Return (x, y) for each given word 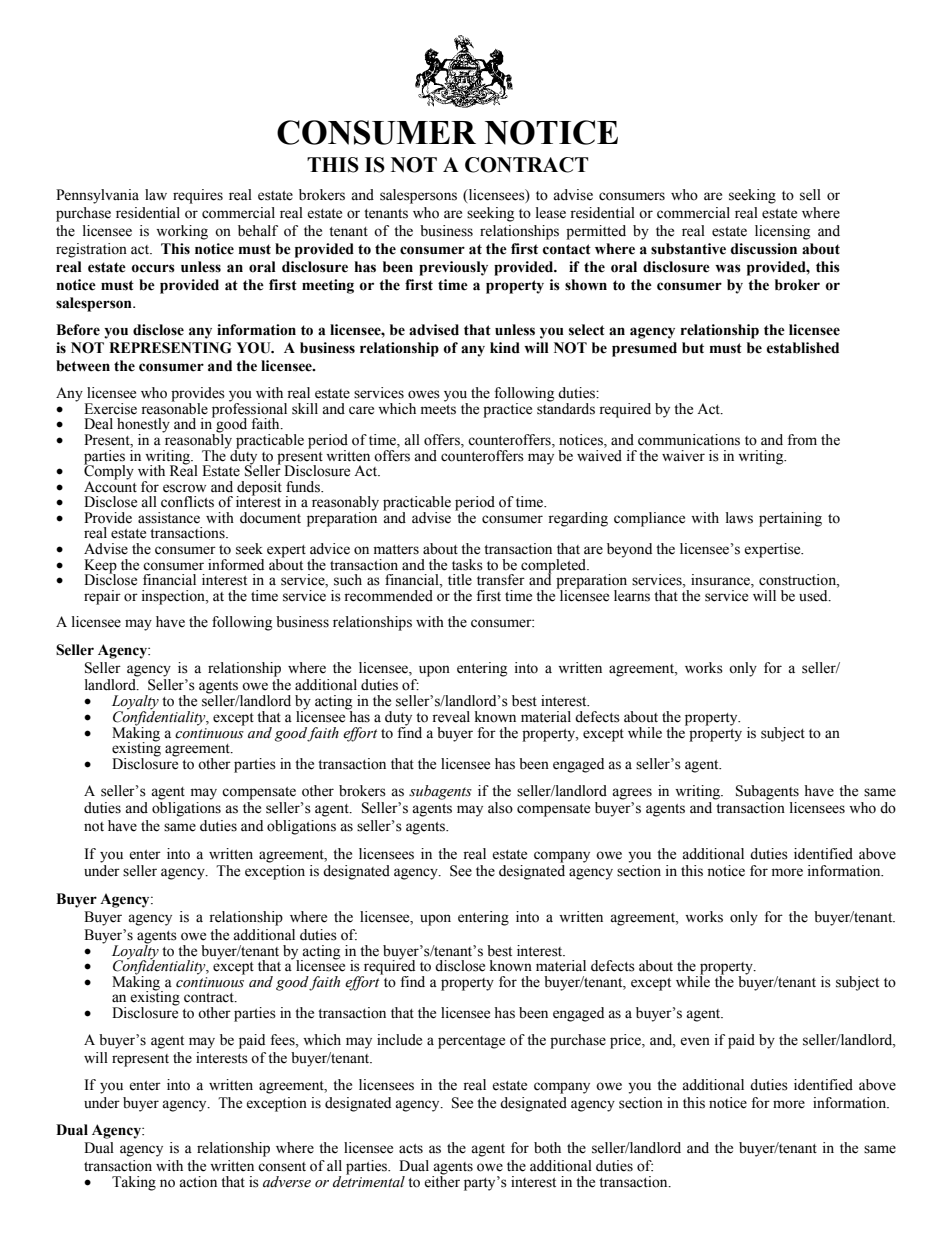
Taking (134, 1183)
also (500, 808)
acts (411, 1149)
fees (283, 1040)
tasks (467, 565)
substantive (688, 249)
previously (453, 268)
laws (739, 518)
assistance (169, 518)
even (695, 1041)
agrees (632, 794)
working (182, 232)
